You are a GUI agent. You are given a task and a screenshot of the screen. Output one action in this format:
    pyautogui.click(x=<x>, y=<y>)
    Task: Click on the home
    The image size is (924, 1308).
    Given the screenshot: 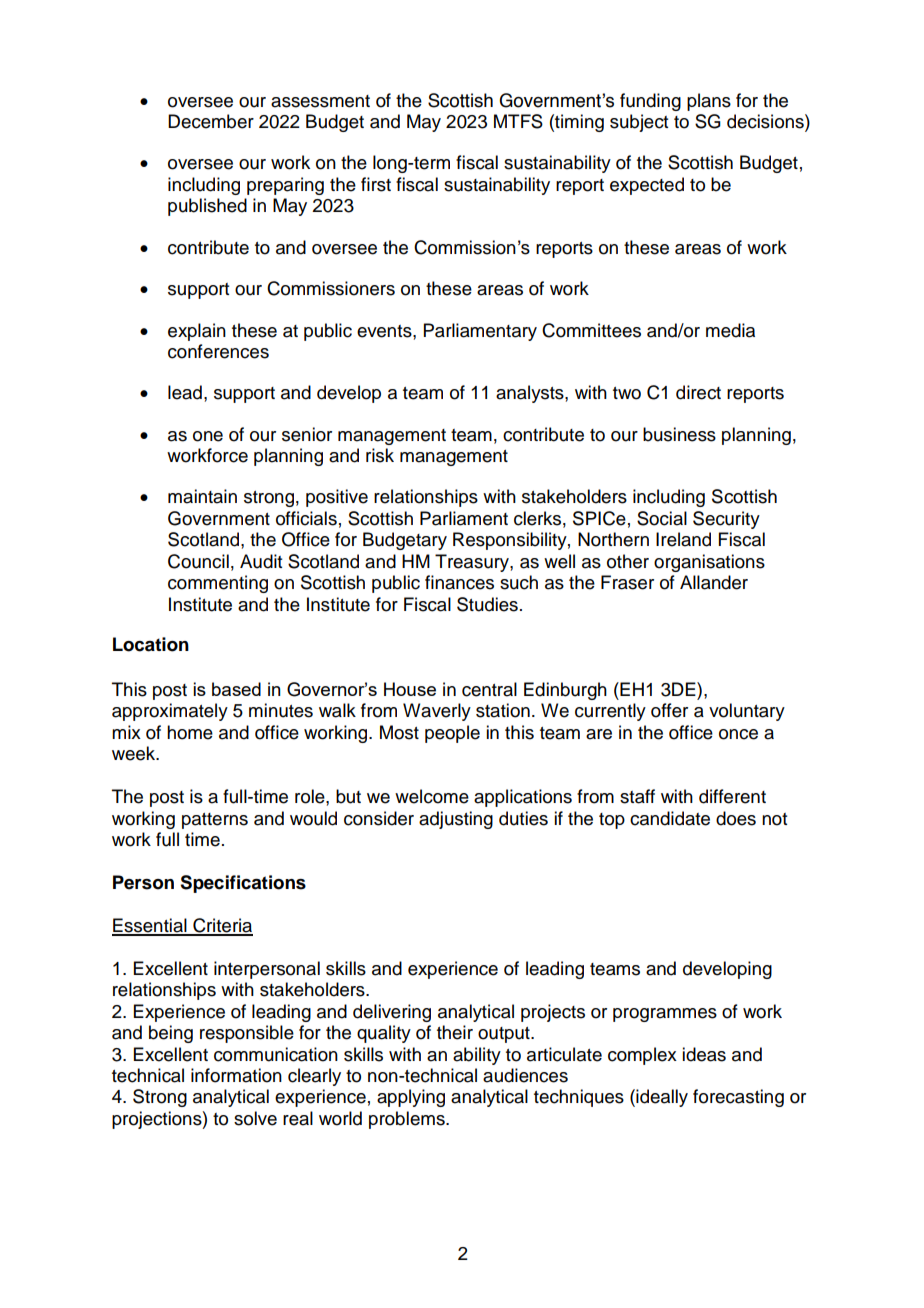 What is the action you would take?
    pyautogui.click(x=190, y=732)
